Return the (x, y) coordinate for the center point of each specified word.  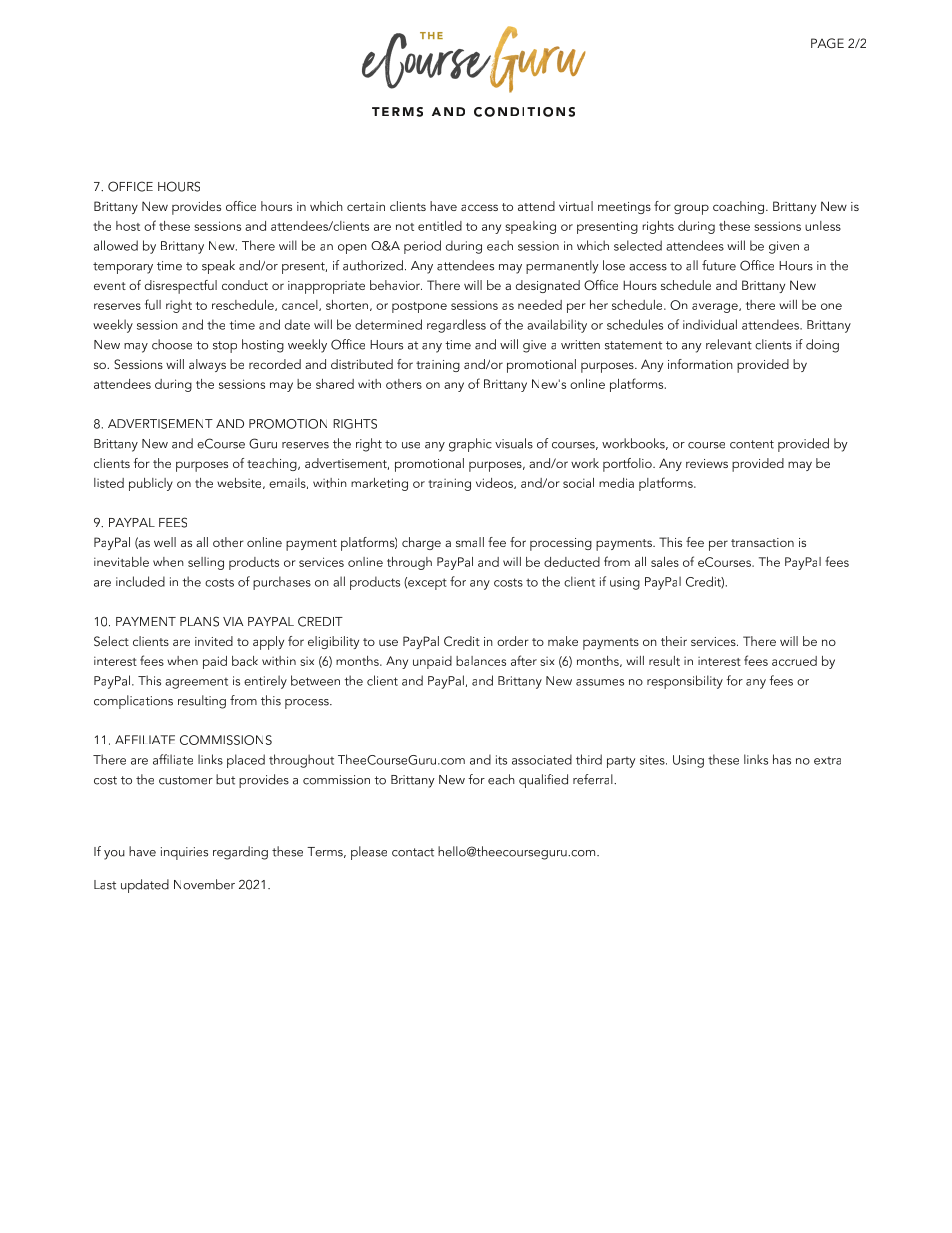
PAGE (827, 43)
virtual (576, 206)
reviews (707, 463)
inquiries (184, 853)
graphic (470, 445)
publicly (151, 484)
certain (366, 206)
